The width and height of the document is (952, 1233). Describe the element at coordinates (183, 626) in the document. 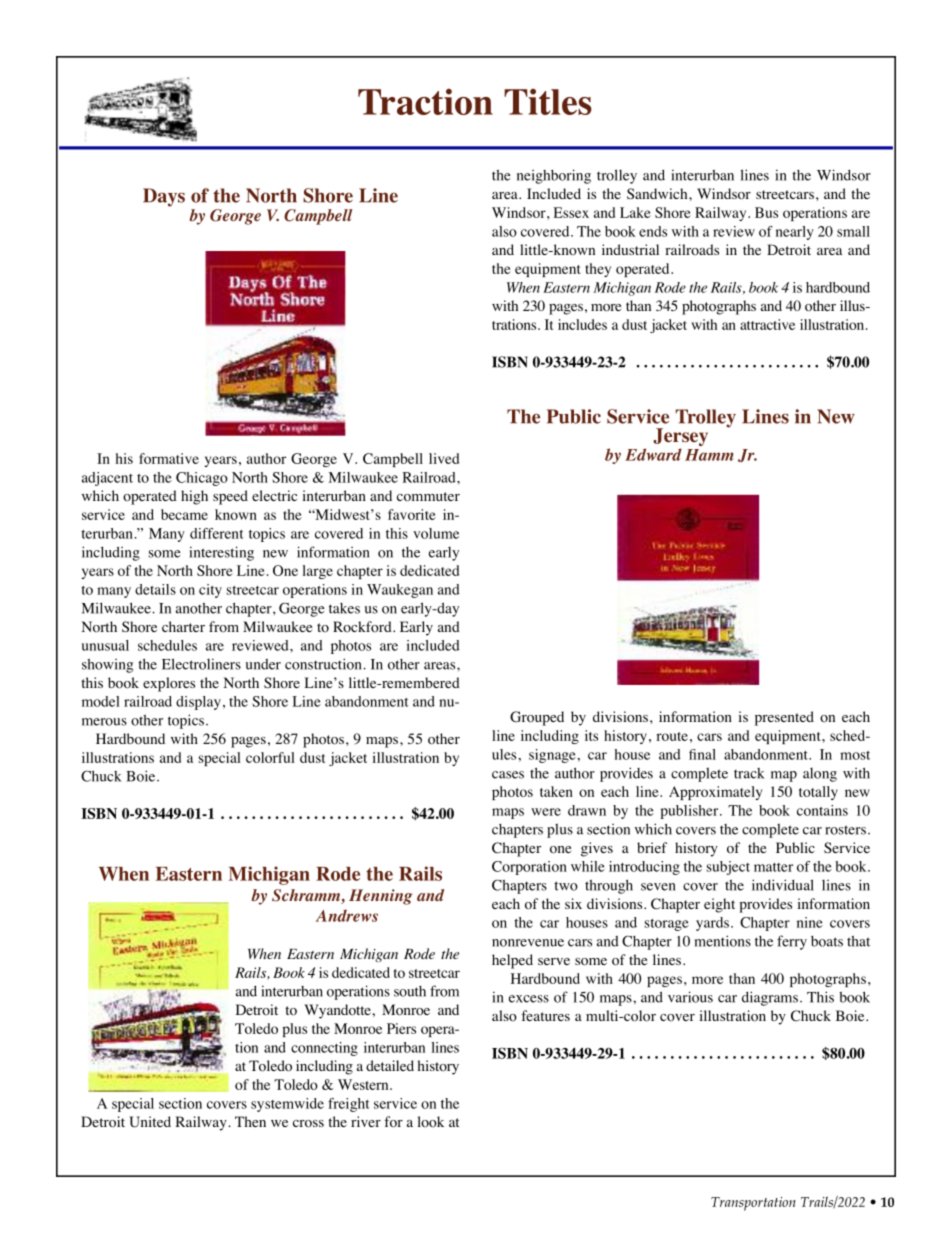

I see `charter` at that location.
